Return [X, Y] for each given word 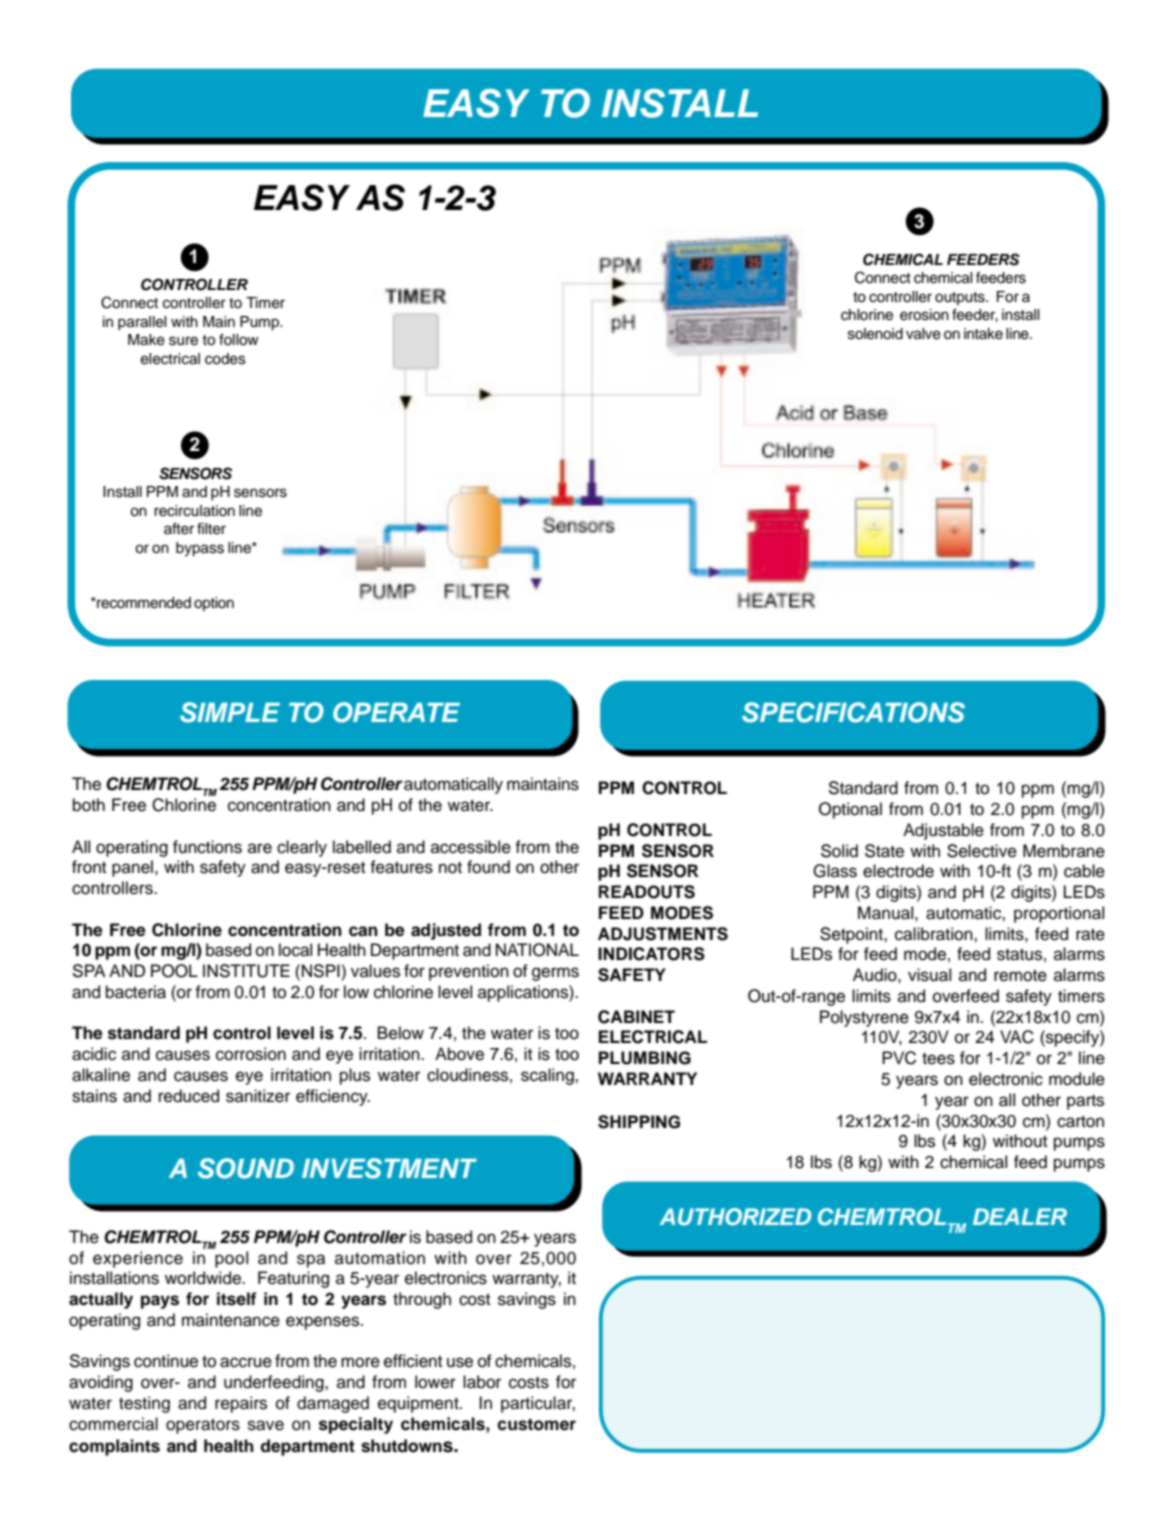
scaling [548, 1076]
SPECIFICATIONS [853, 712]
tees [938, 1059]
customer [537, 1424]
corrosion [251, 1054]
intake [983, 334]
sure [183, 341]
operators [203, 1426]
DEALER [1020, 1216]
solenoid [875, 334]
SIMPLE [230, 712]
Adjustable [943, 831]
